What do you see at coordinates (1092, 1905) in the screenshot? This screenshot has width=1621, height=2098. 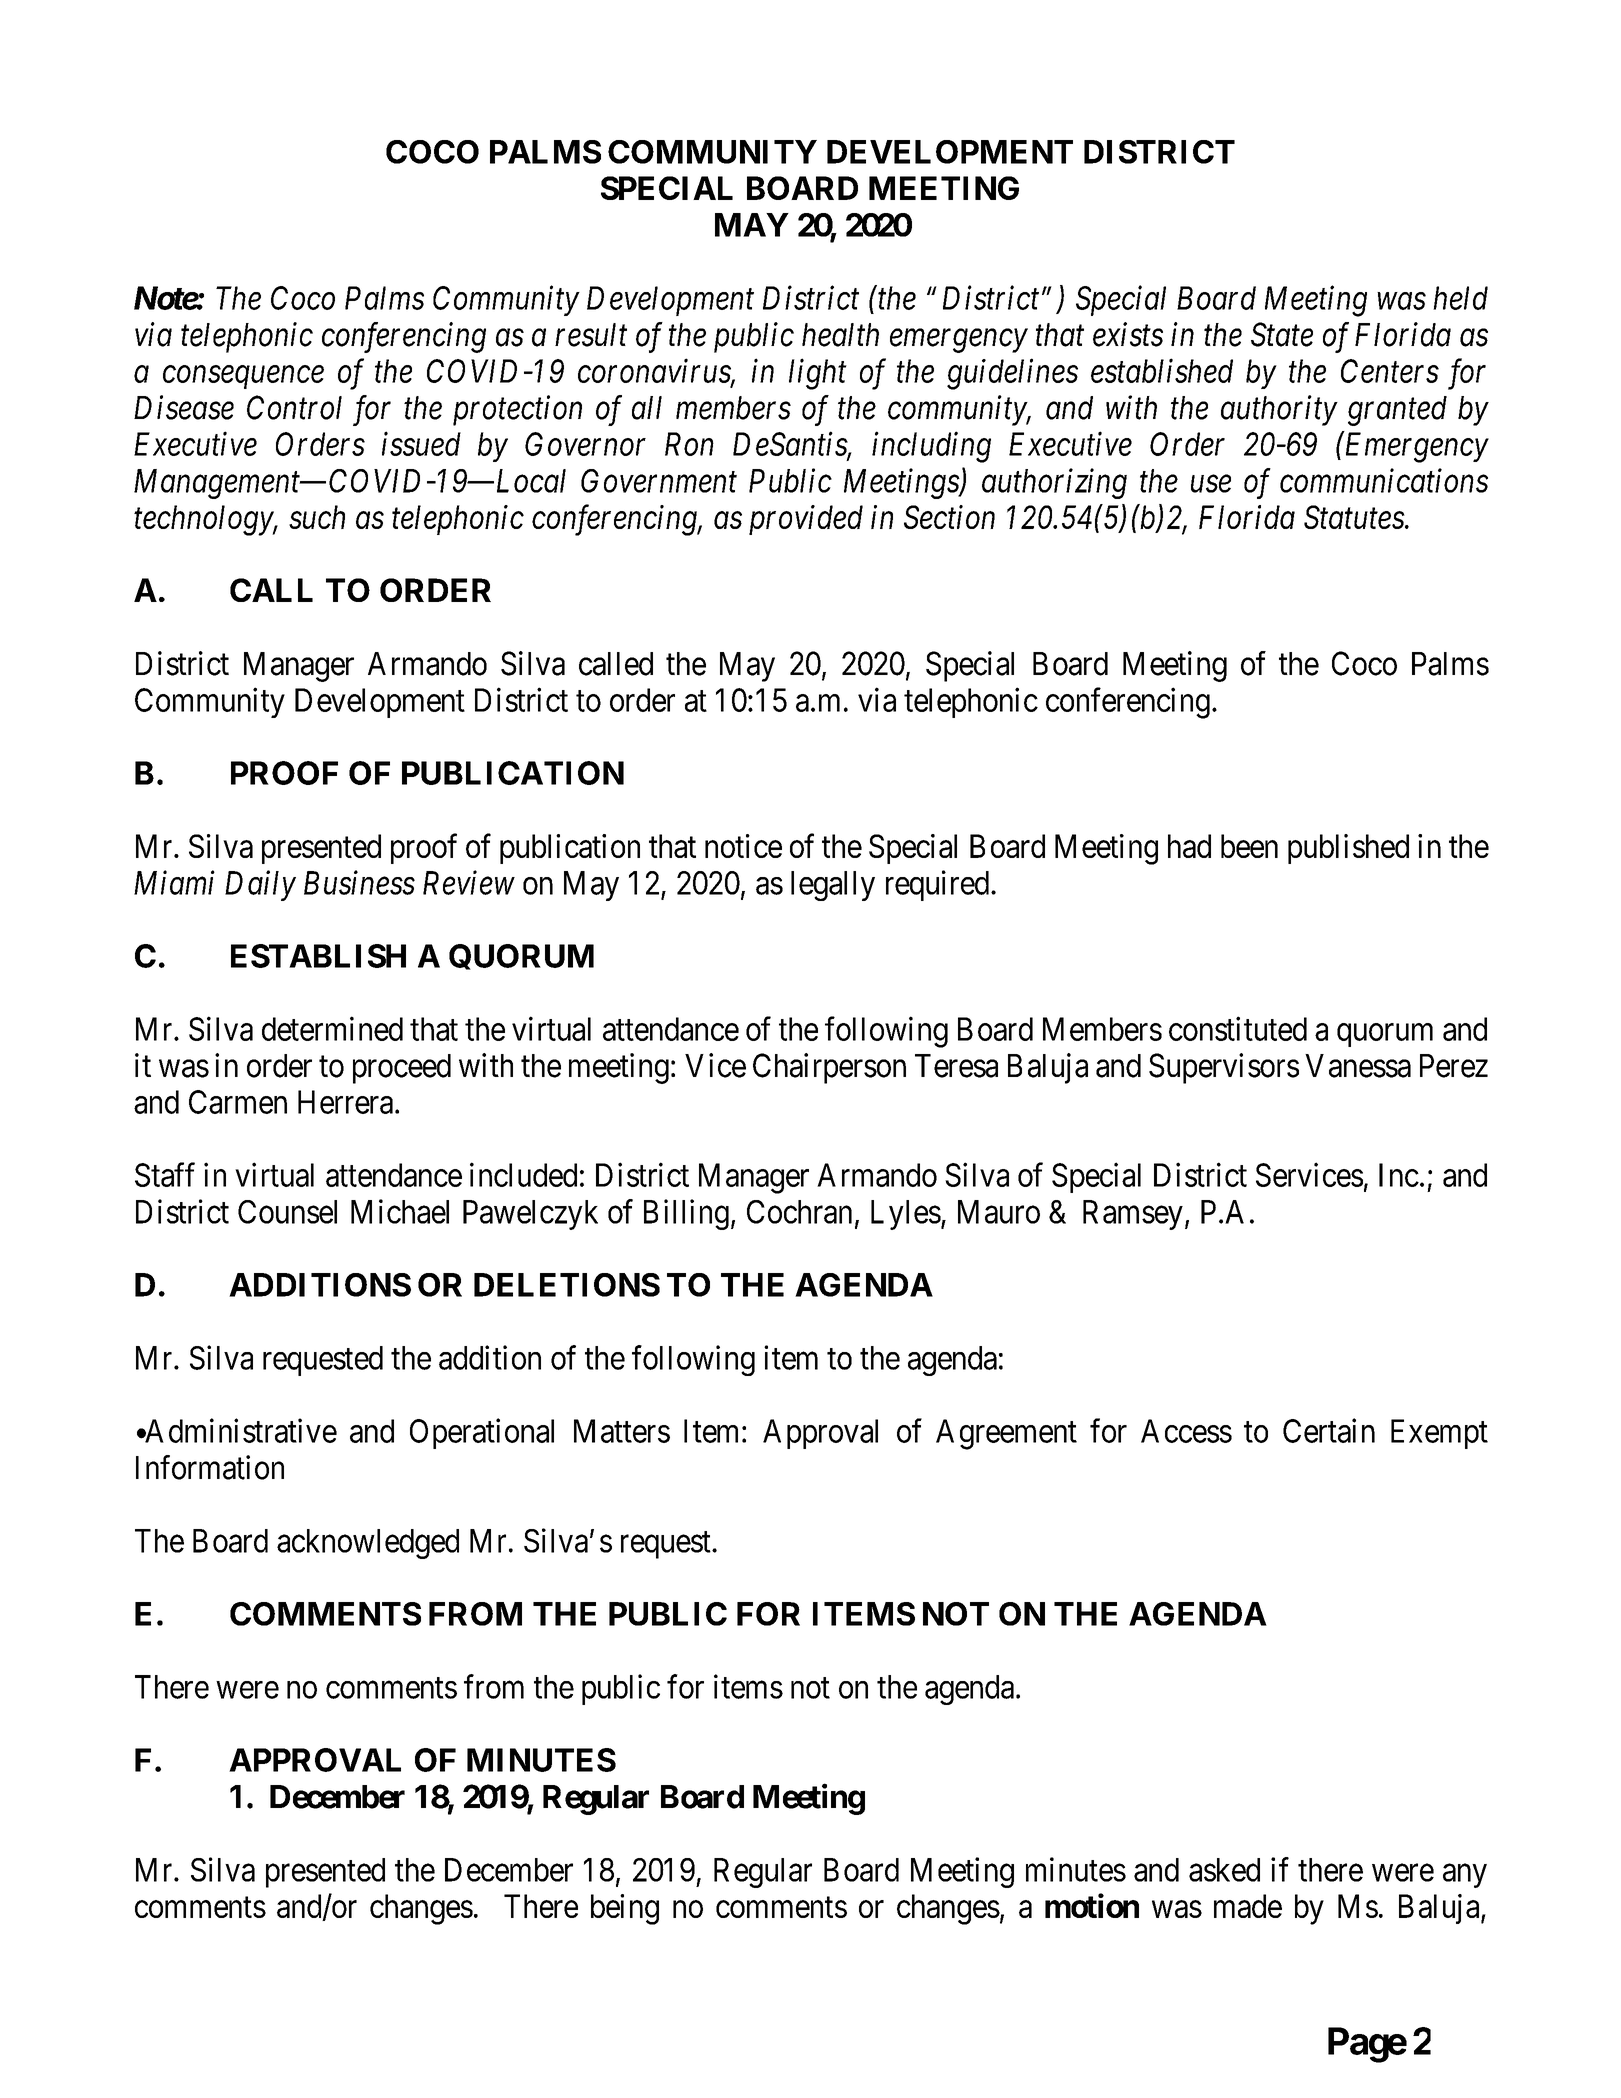 I see `motion` at bounding box center [1092, 1905].
